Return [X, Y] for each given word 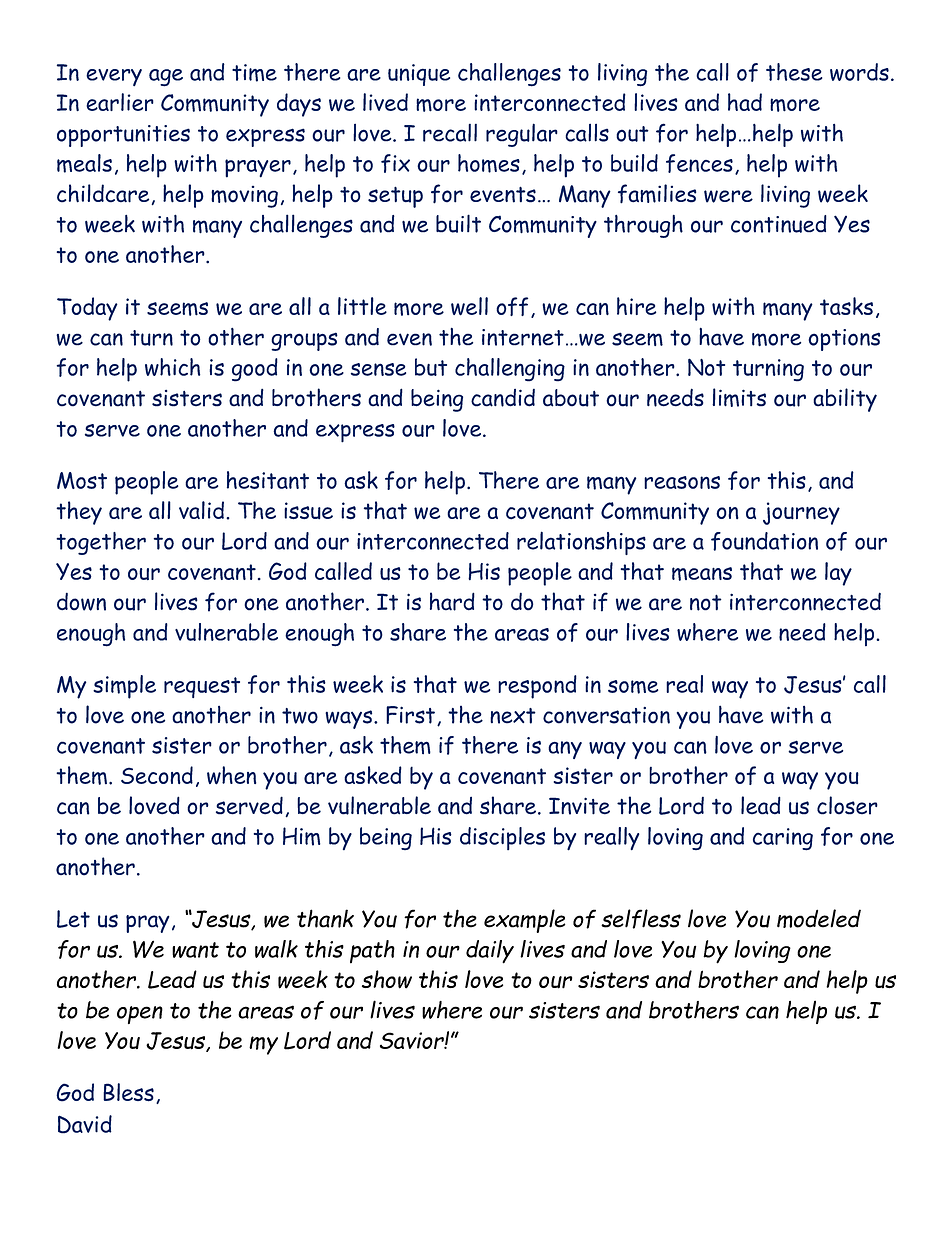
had [745, 102]
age [166, 78]
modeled [819, 918]
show [387, 979]
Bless [128, 1092]
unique [419, 75]
